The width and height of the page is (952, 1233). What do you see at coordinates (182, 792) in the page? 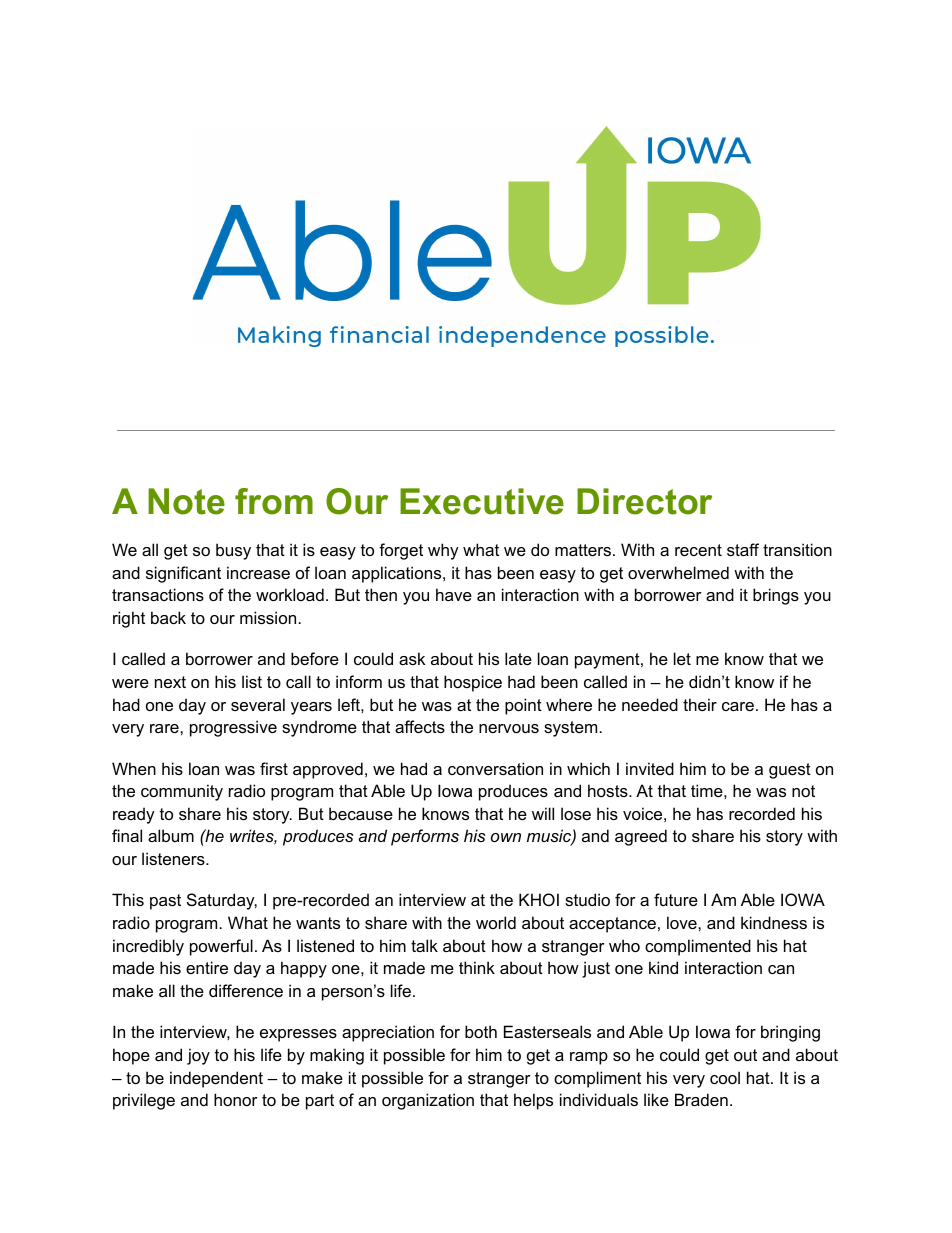
I see `community` at bounding box center [182, 792].
